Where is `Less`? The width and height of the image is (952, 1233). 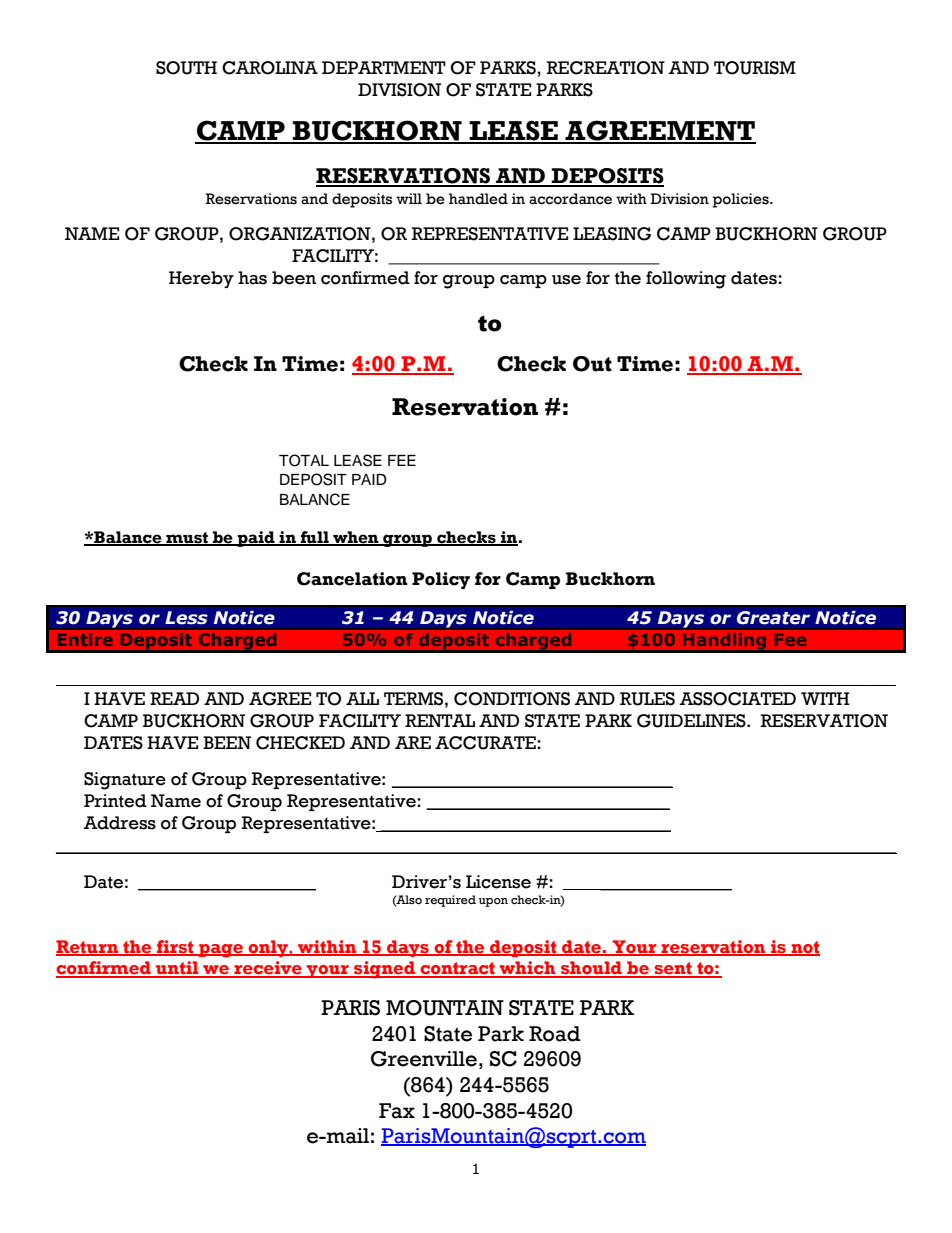
Less is located at coordinates (186, 618).
